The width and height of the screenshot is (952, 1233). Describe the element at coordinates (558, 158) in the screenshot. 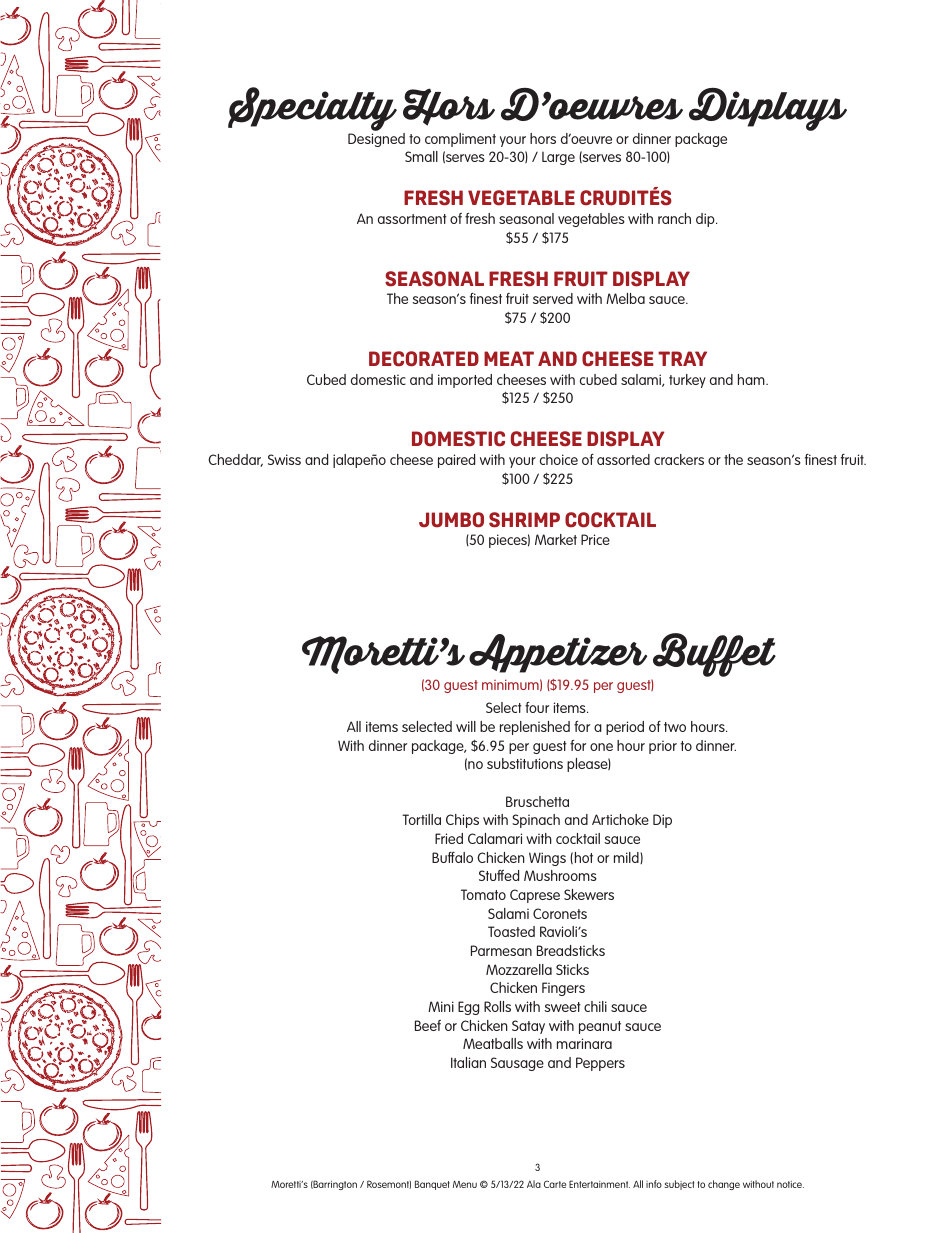

I see `Large` at that location.
